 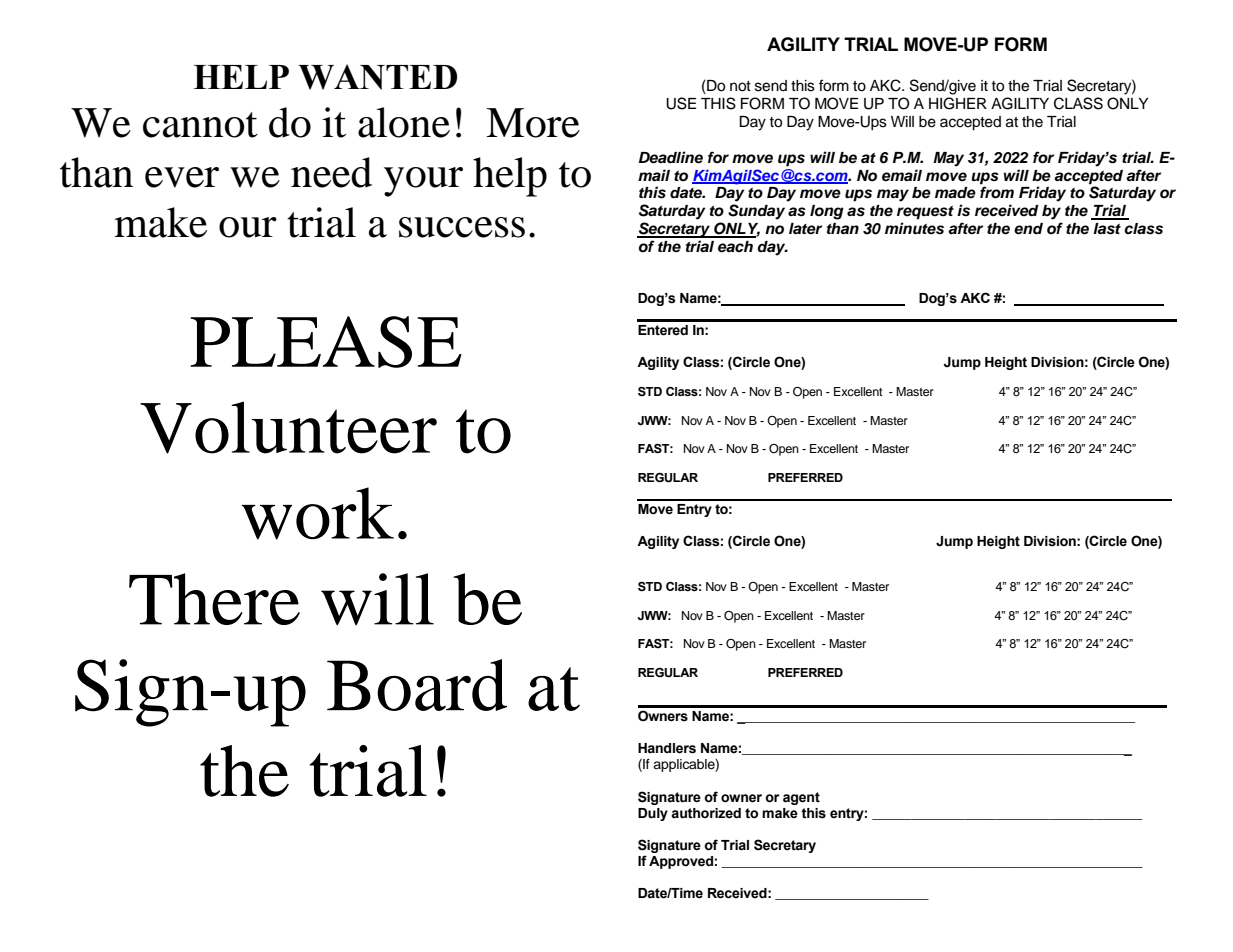 I want to click on Board, so click(x=417, y=685).
